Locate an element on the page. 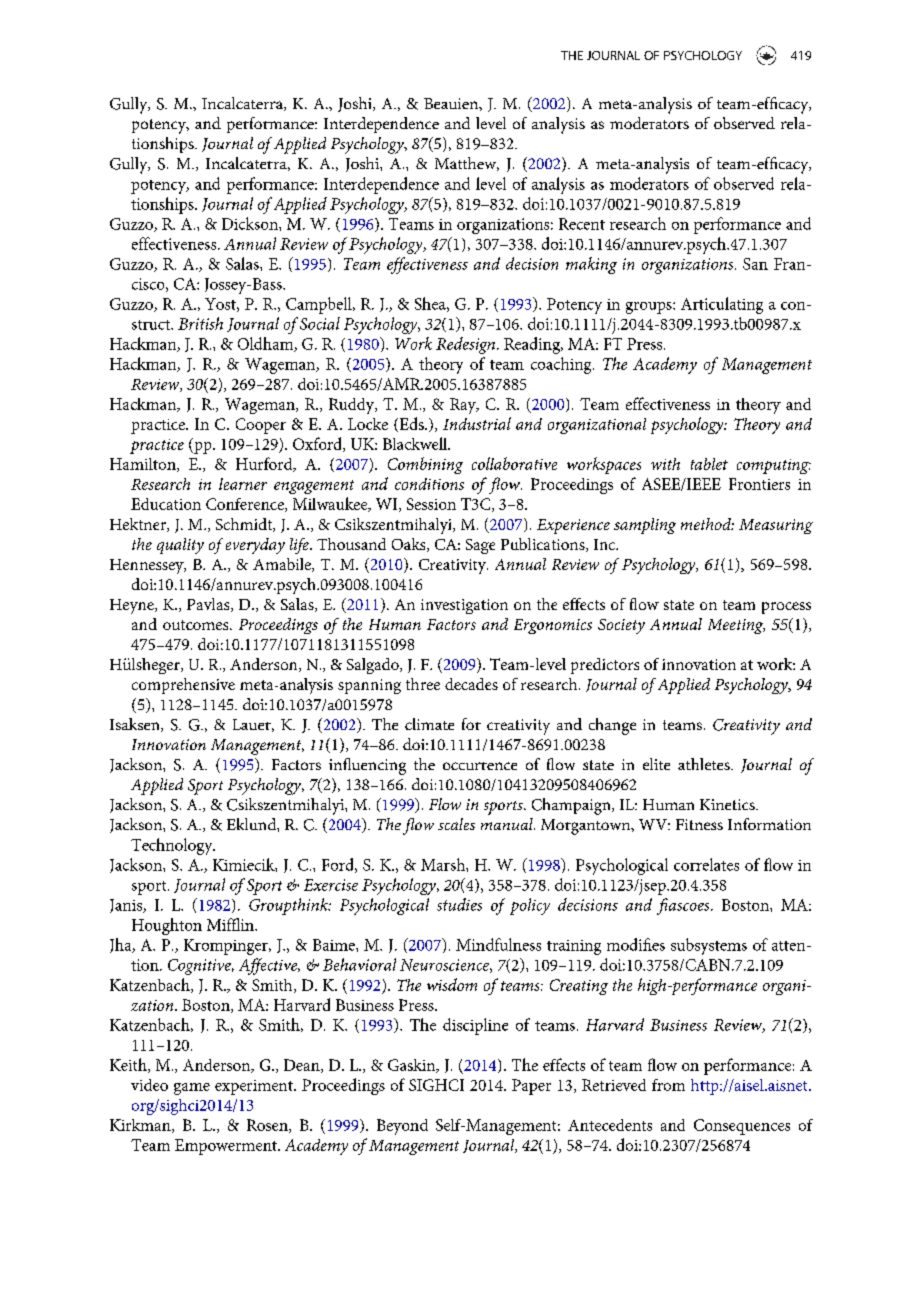 The width and height of the document is (921, 1316). Articulating is located at coordinates (722, 305).
